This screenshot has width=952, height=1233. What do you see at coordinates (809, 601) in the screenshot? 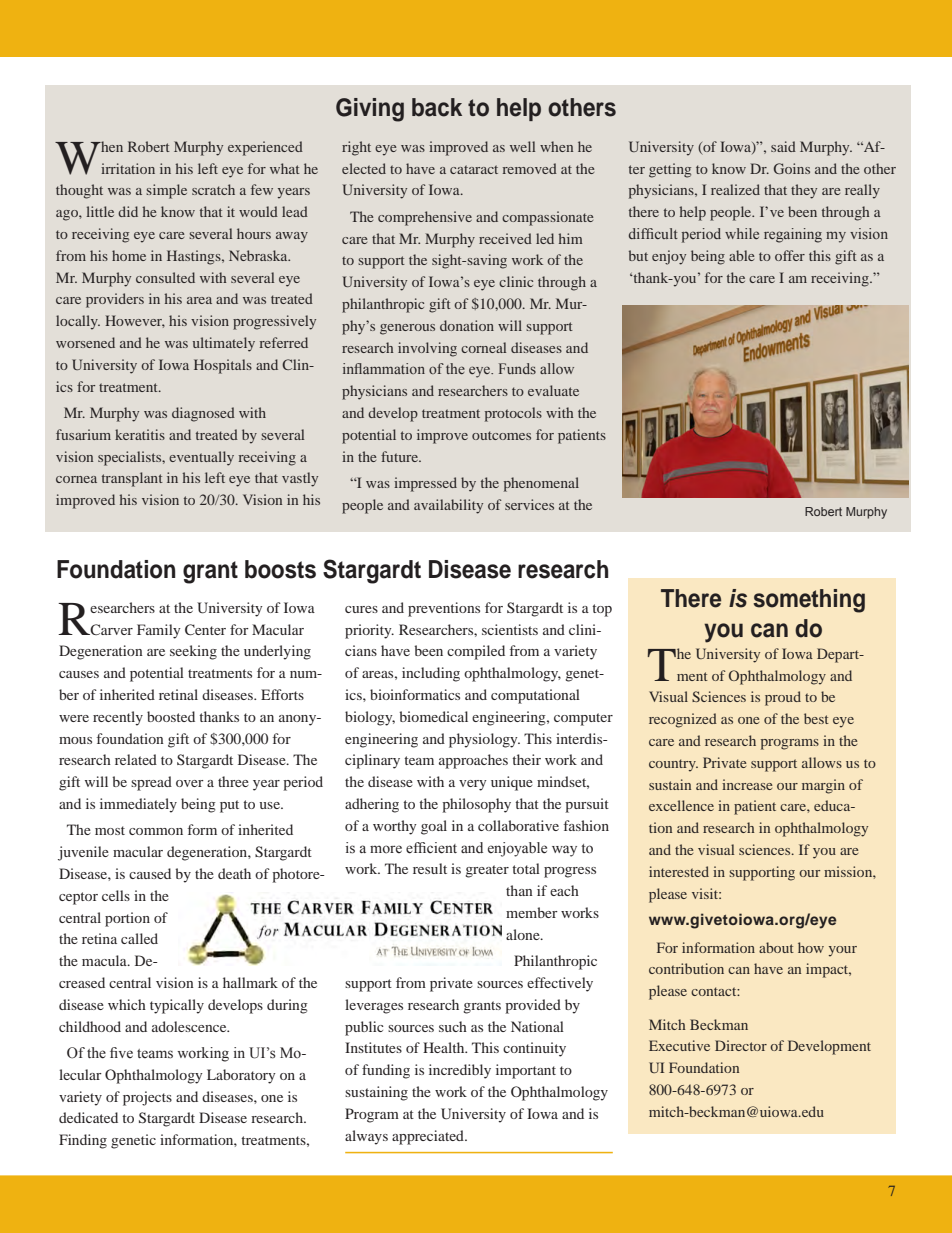
I see `something` at bounding box center [809, 601].
